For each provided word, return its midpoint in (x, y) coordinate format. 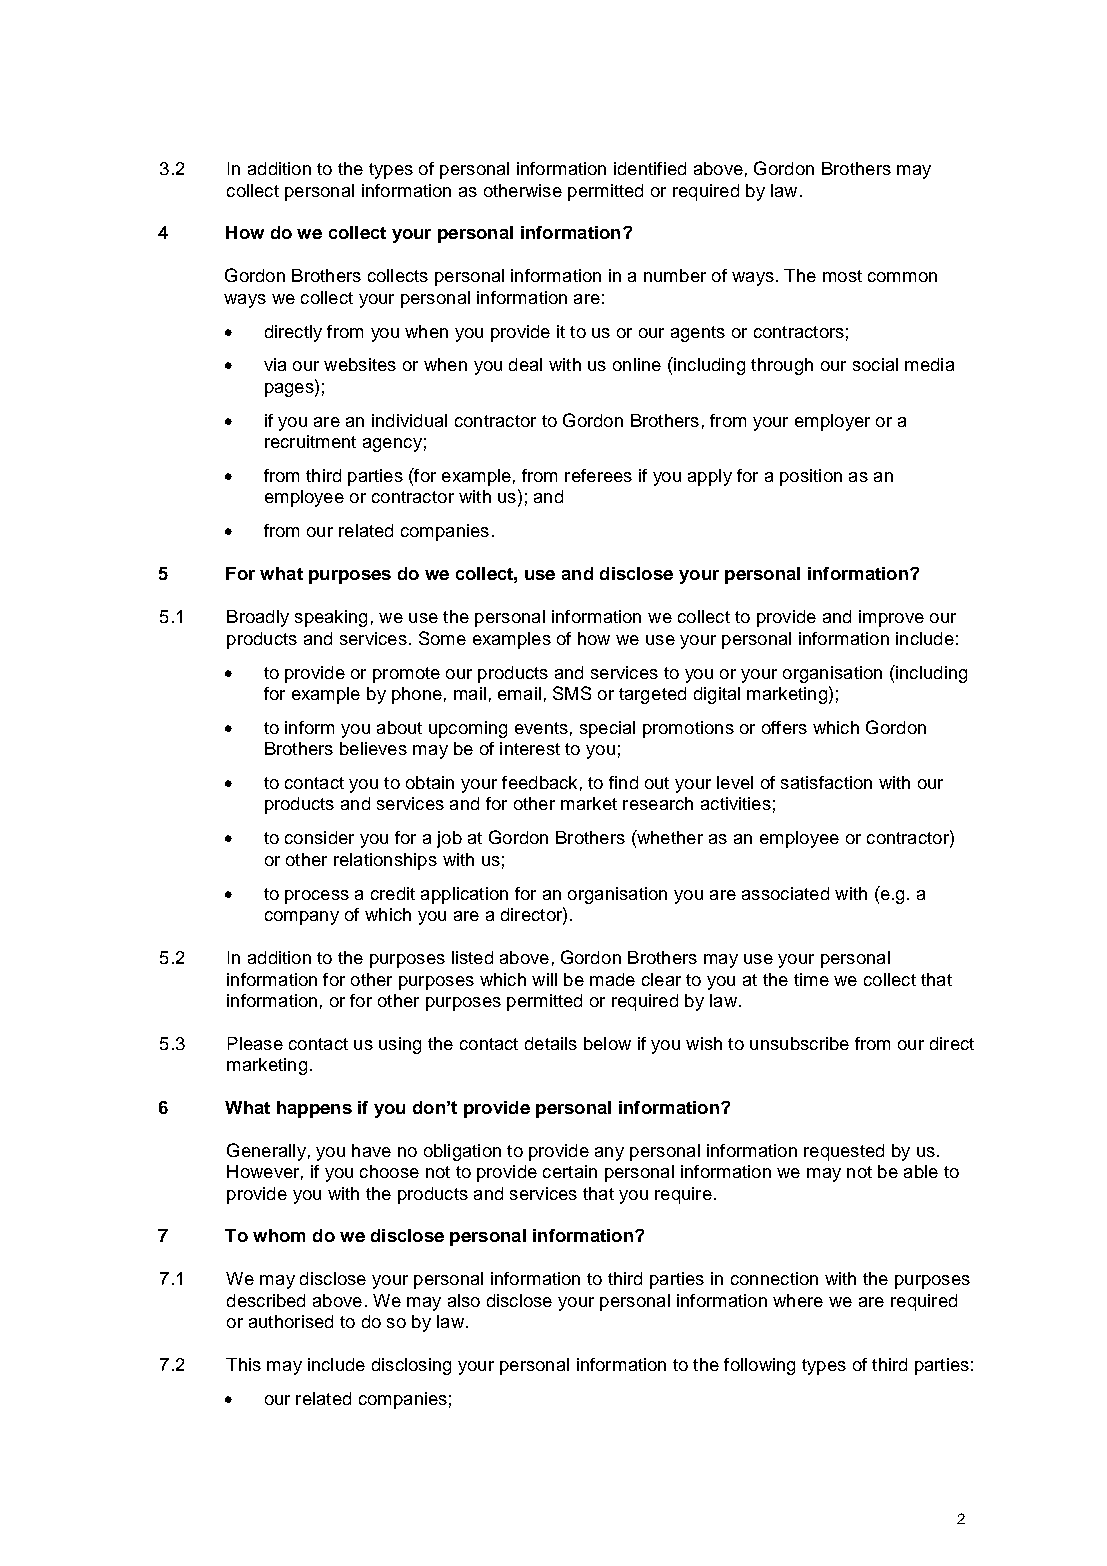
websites (360, 364)
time (811, 979)
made (612, 979)
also (464, 1300)
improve (891, 618)
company (302, 918)
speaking (331, 618)
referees (598, 475)
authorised (291, 1321)
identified (650, 168)
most (842, 276)
